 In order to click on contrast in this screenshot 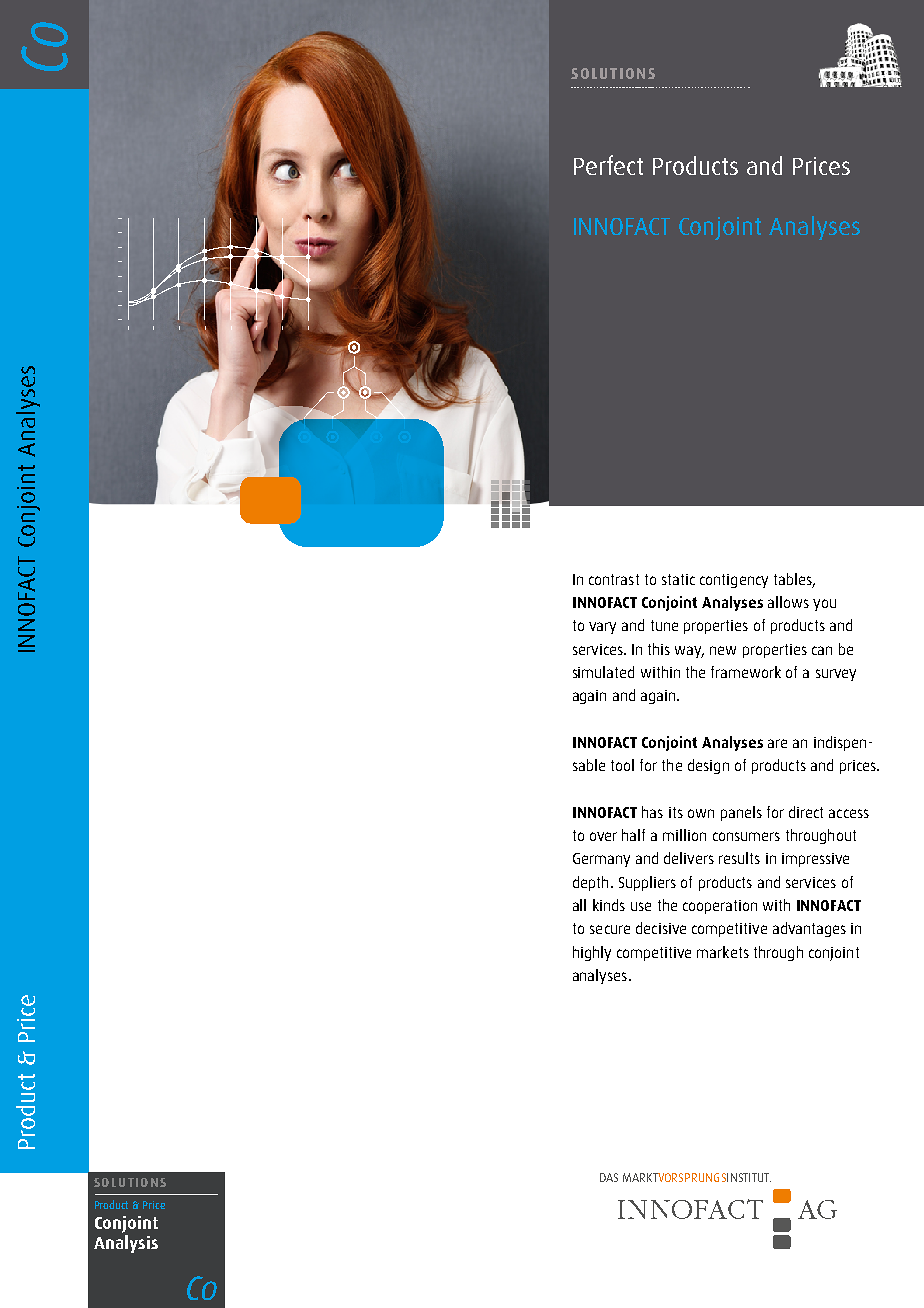, I will do `click(614, 579)`.
